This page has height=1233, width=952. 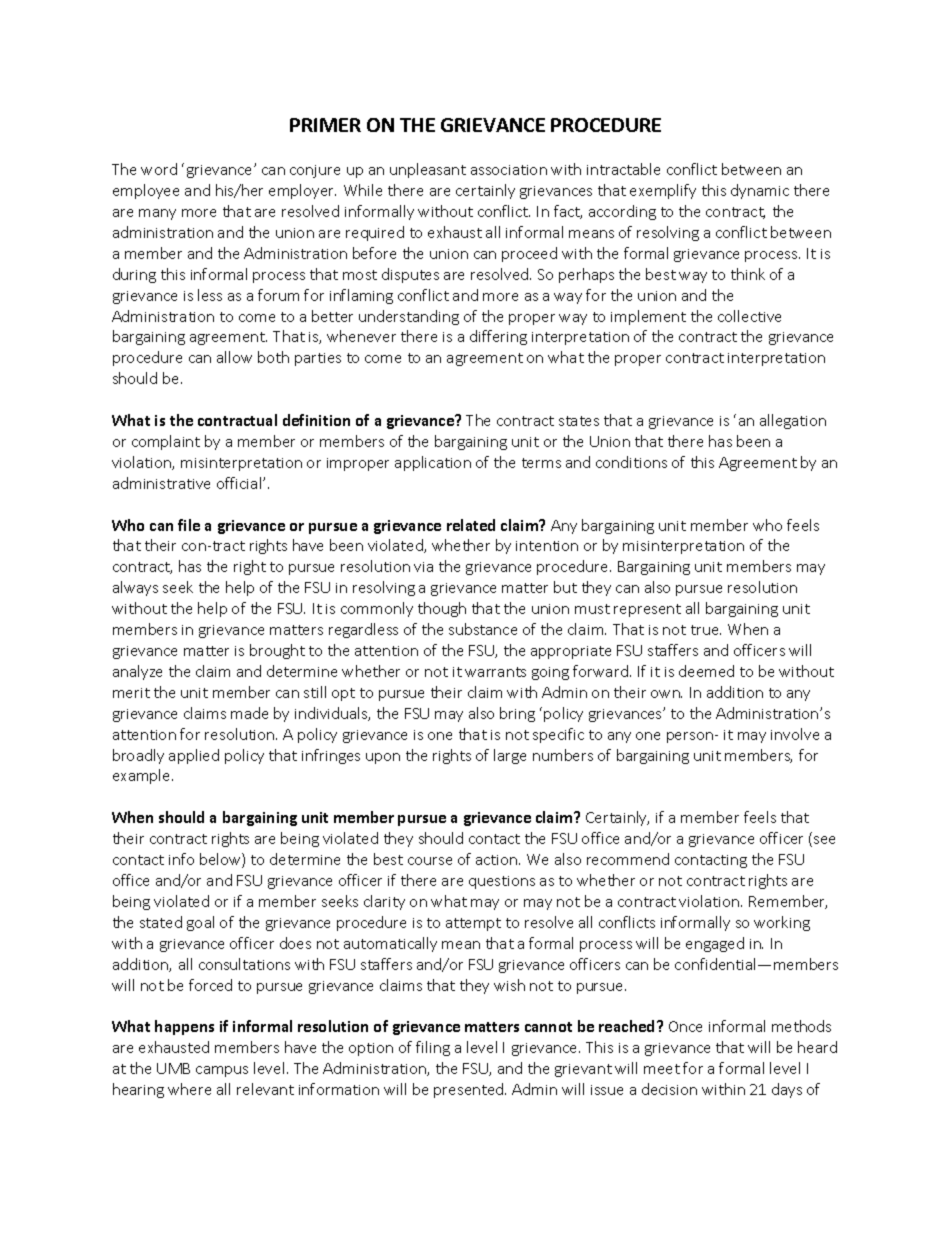 I want to click on presented, so click(x=470, y=1090).
